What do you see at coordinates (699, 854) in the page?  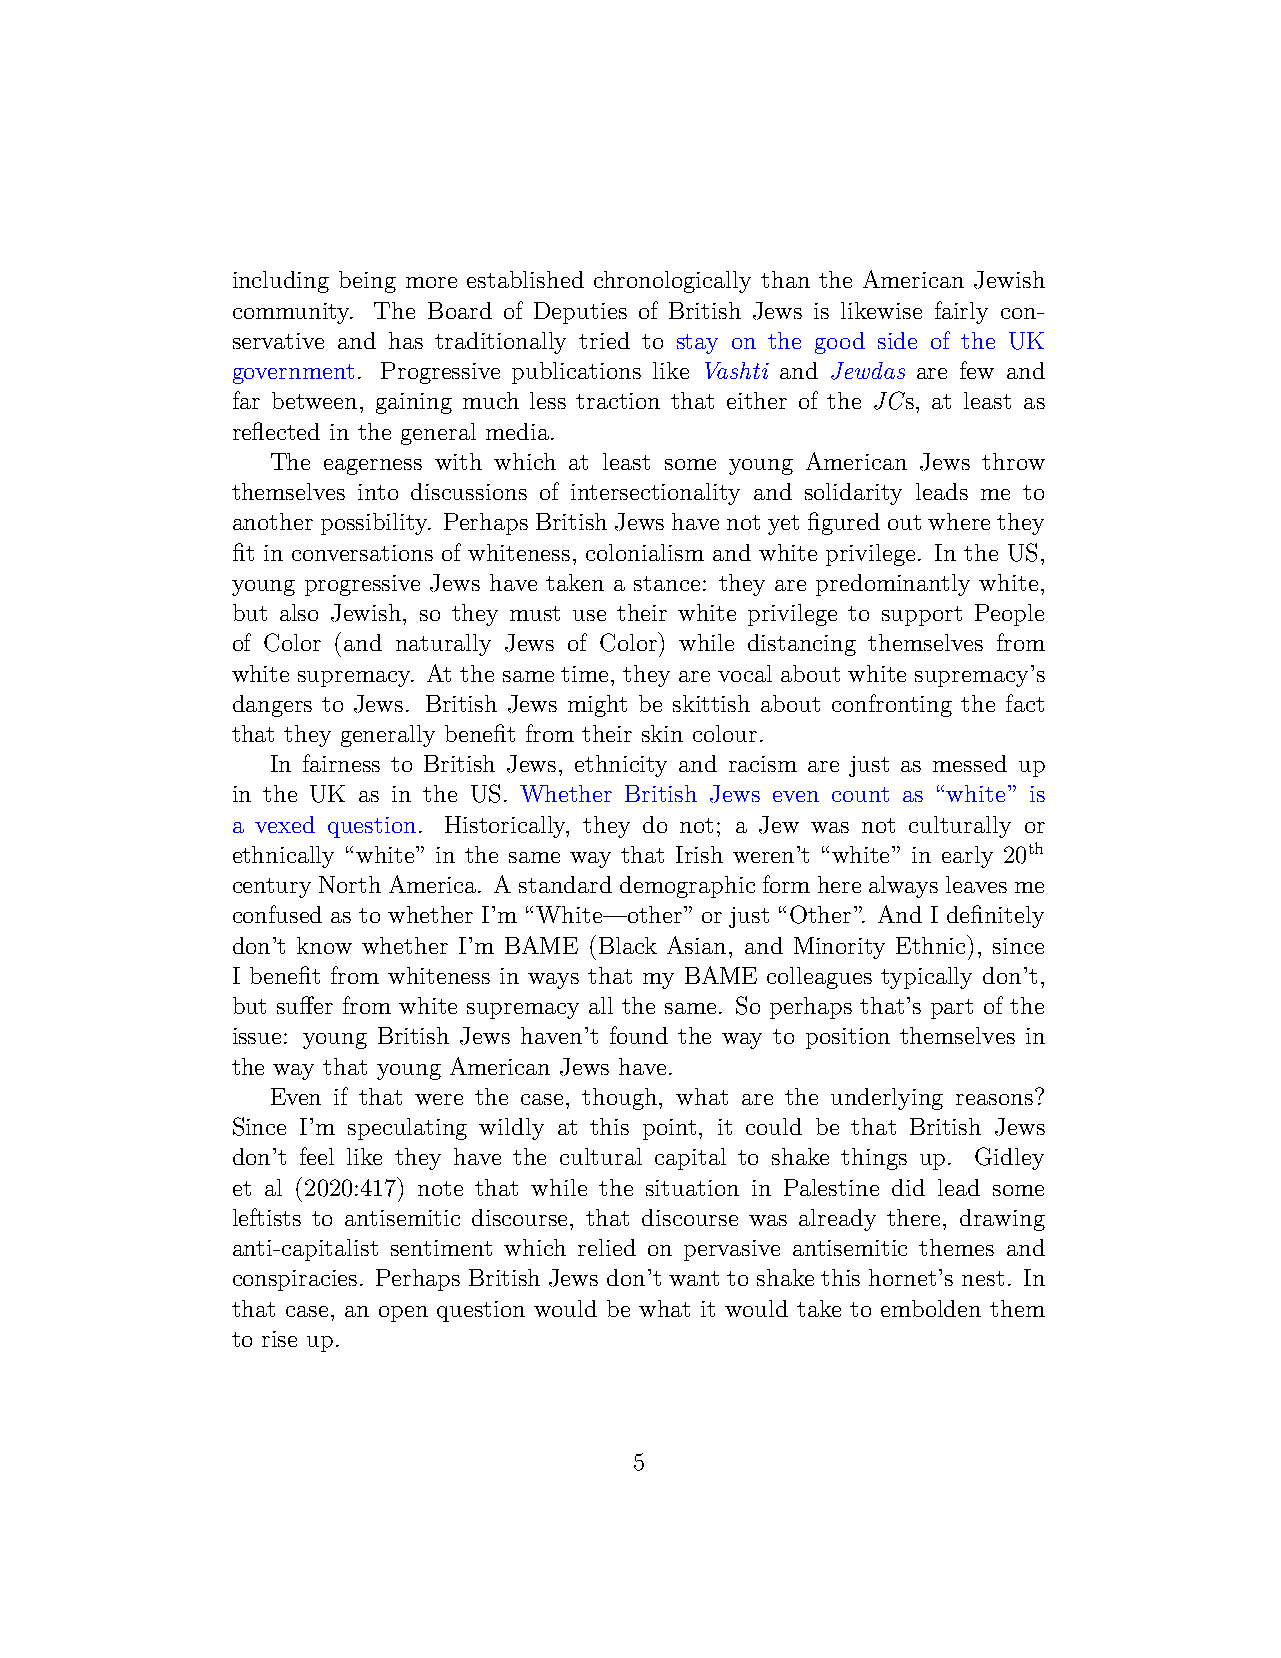 I see `Irish` at bounding box center [699, 854].
